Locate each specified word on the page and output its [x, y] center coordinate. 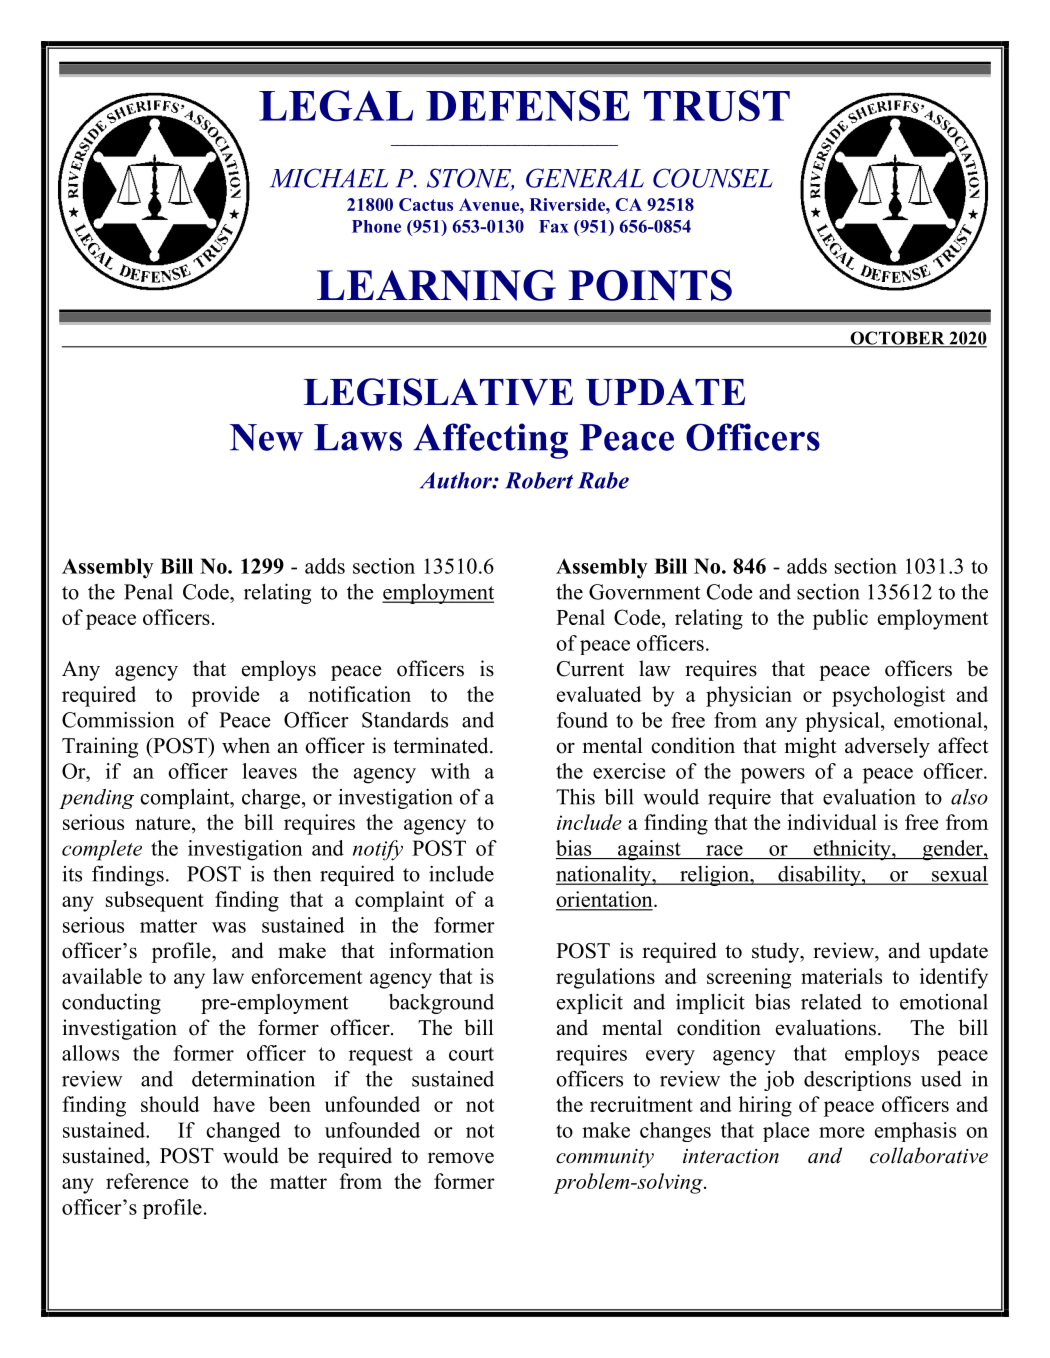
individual [832, 822]
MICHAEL [329, 178]
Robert [539, 480]
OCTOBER [897, 339]
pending [96, 799]
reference [147, 1181]
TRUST [717, 105]
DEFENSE [528, 105]
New [267, 437]
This [575, 797]
